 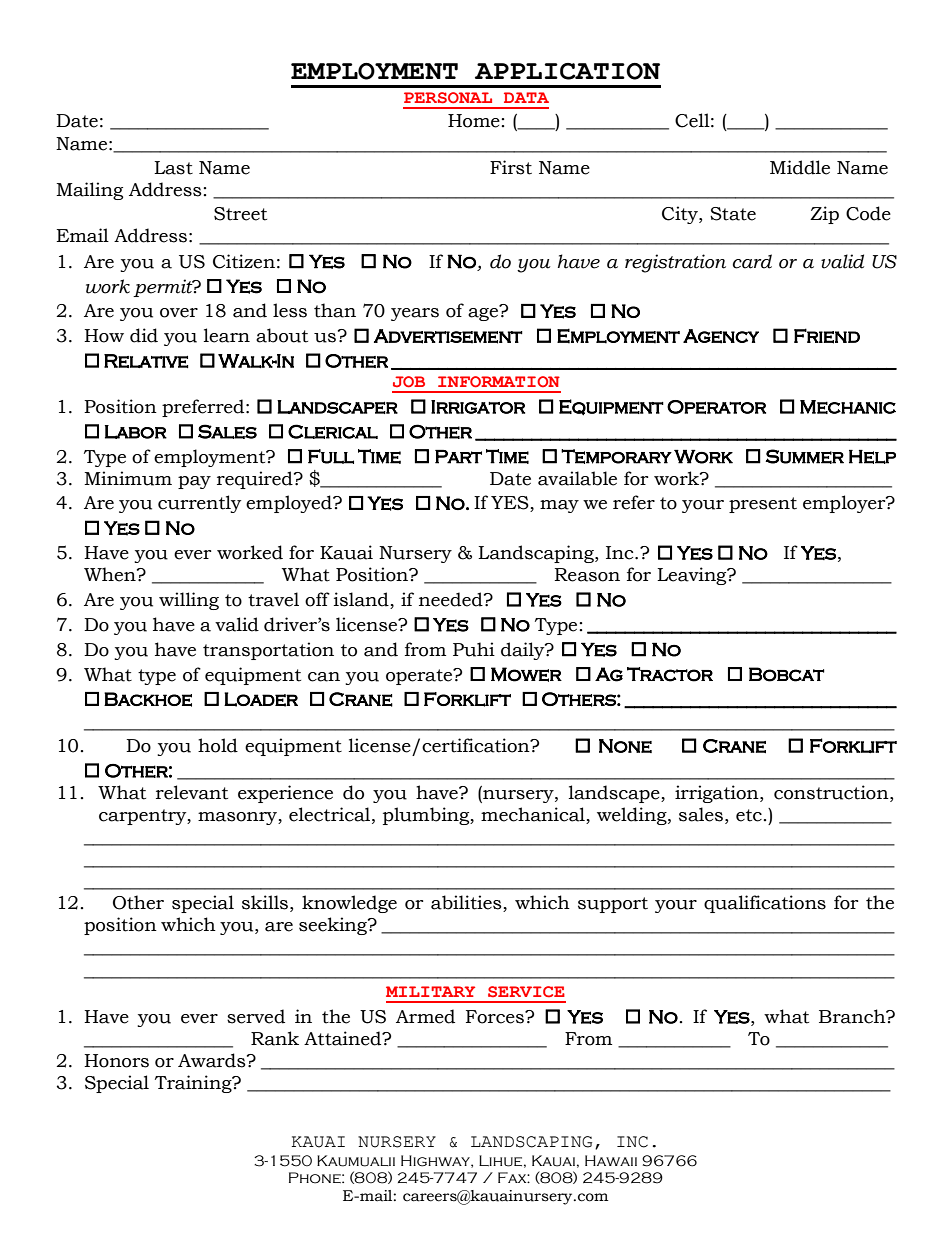 I want to click on abilities, so click(x=467, y=903).
